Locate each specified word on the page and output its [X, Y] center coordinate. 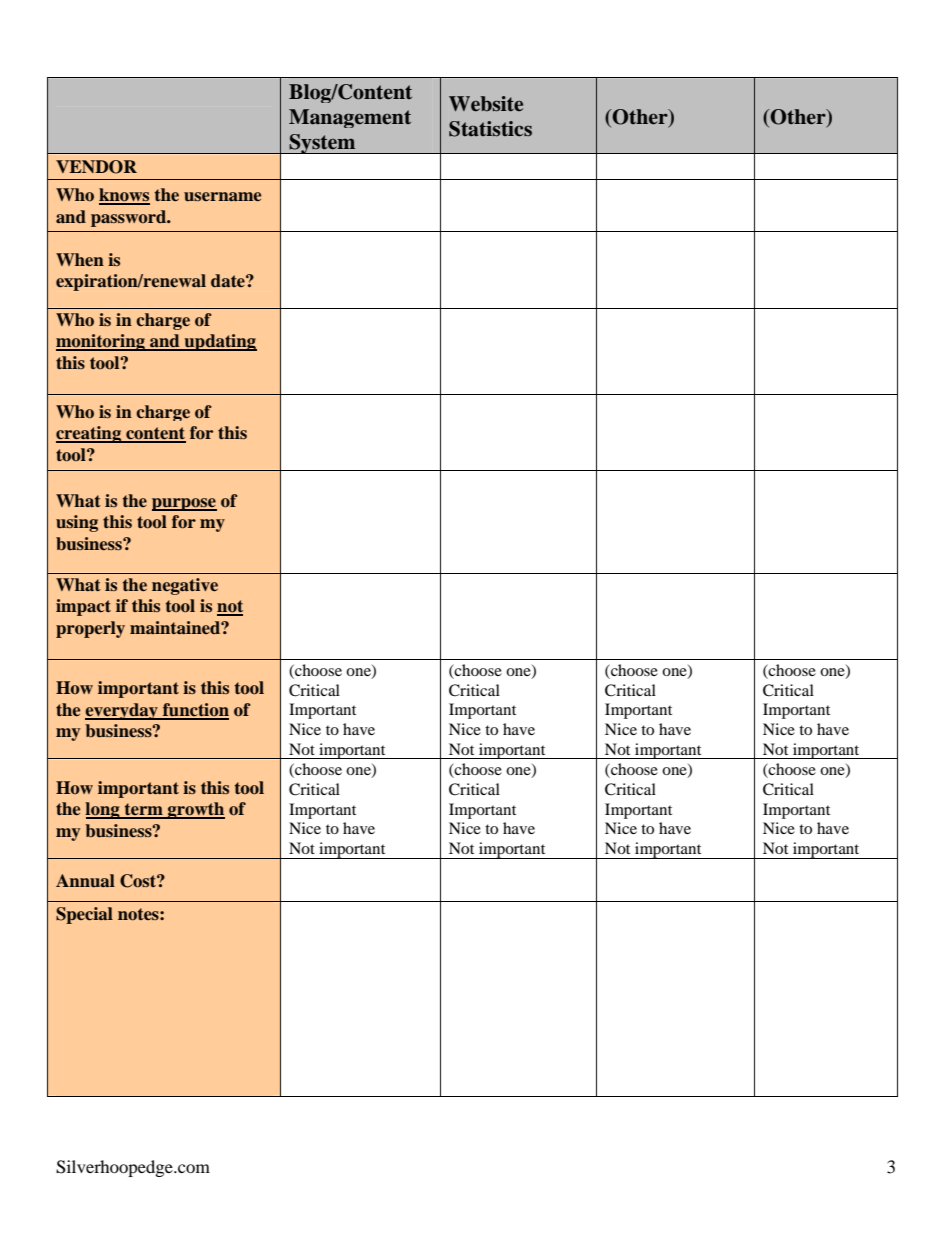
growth [195, 810]
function [195, 711]
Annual [85, 881]
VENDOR [96, 167]
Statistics [490, 129]
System [322, 144]
